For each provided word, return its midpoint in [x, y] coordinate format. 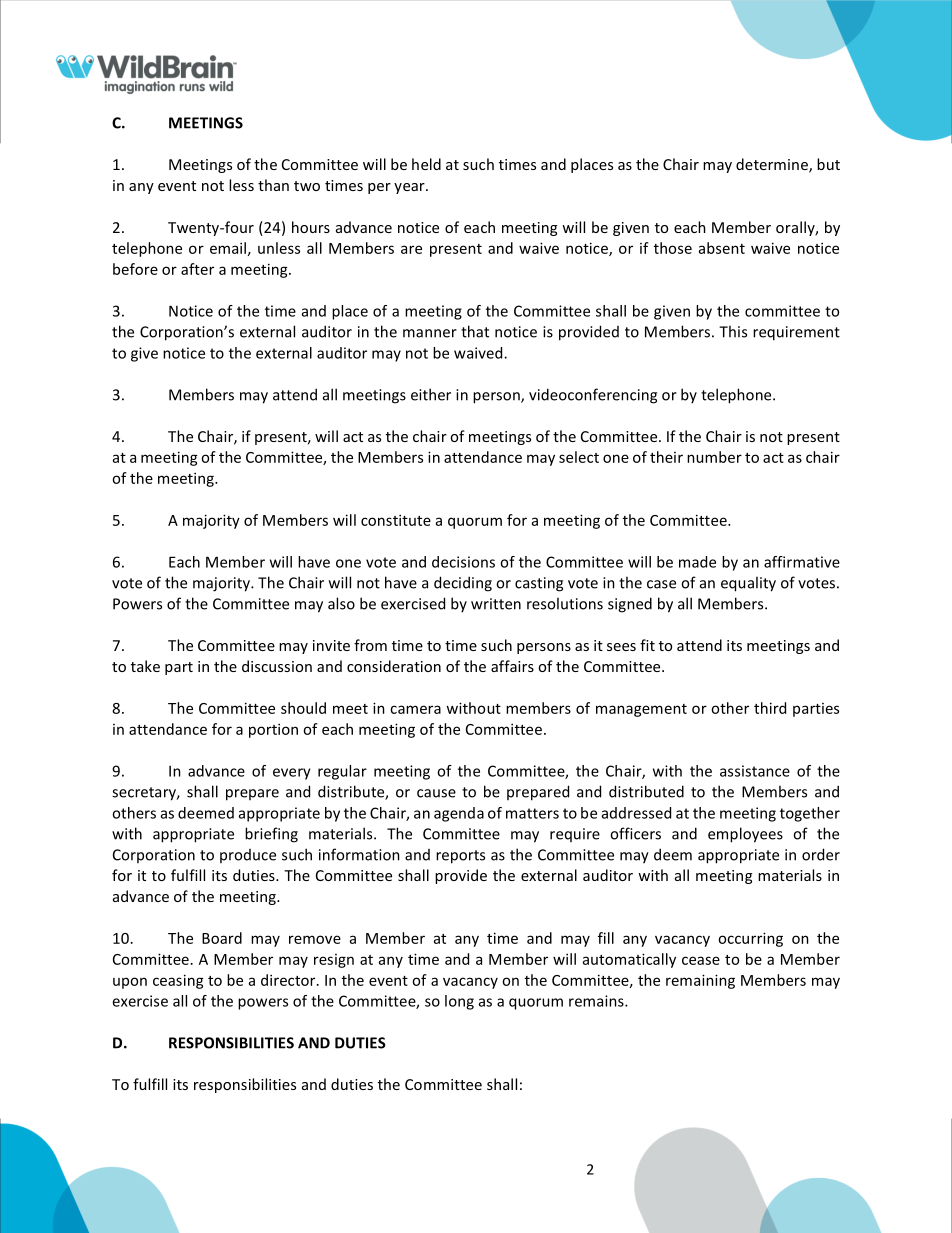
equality [748, 584]
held [426, 164]
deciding [463, 584]
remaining [700, 981]
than [273, 185]
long [459, 1002]
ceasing [178, 981]
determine [773, 165]
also [341, 603]
